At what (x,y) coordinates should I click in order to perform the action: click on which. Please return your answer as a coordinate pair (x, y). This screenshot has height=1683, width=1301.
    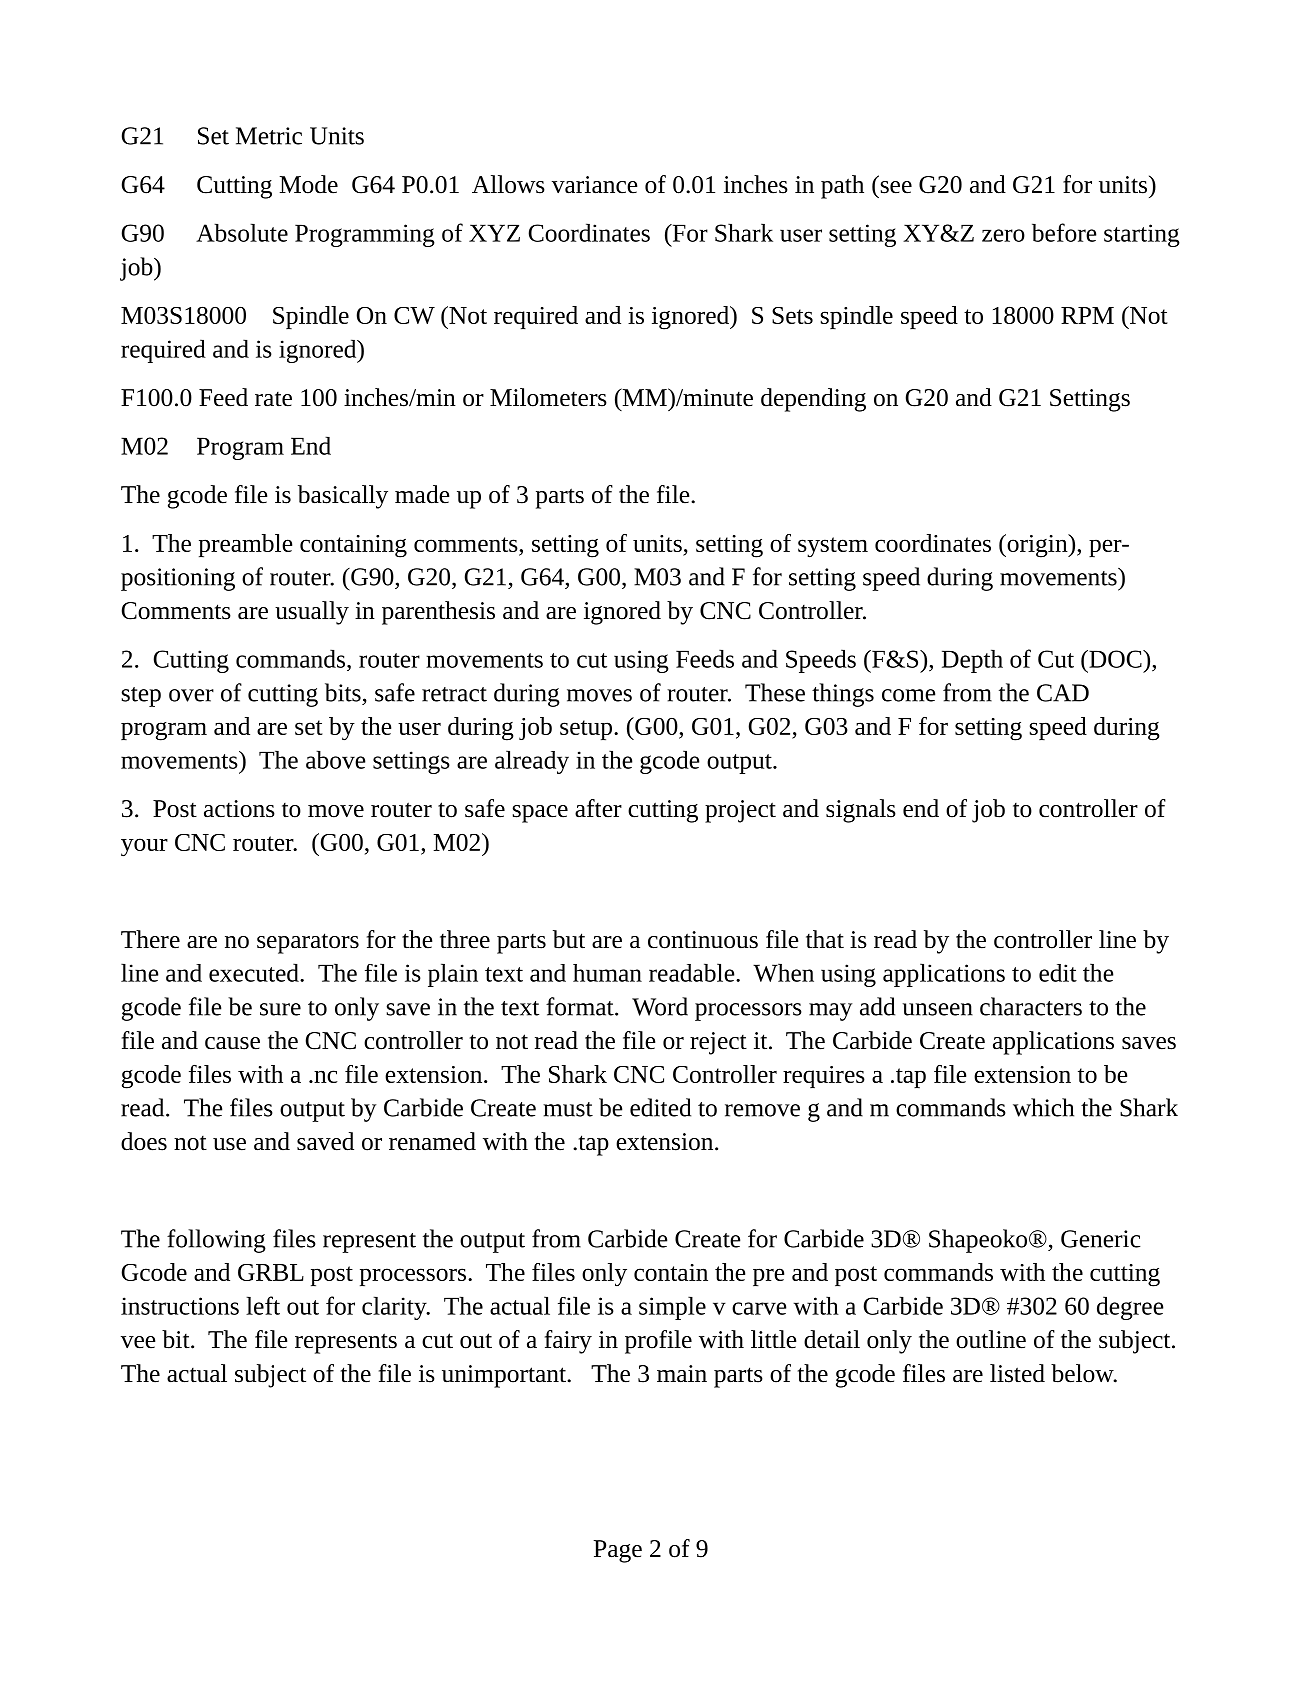
    Looking at the image, I should click on (1043, 1107).
